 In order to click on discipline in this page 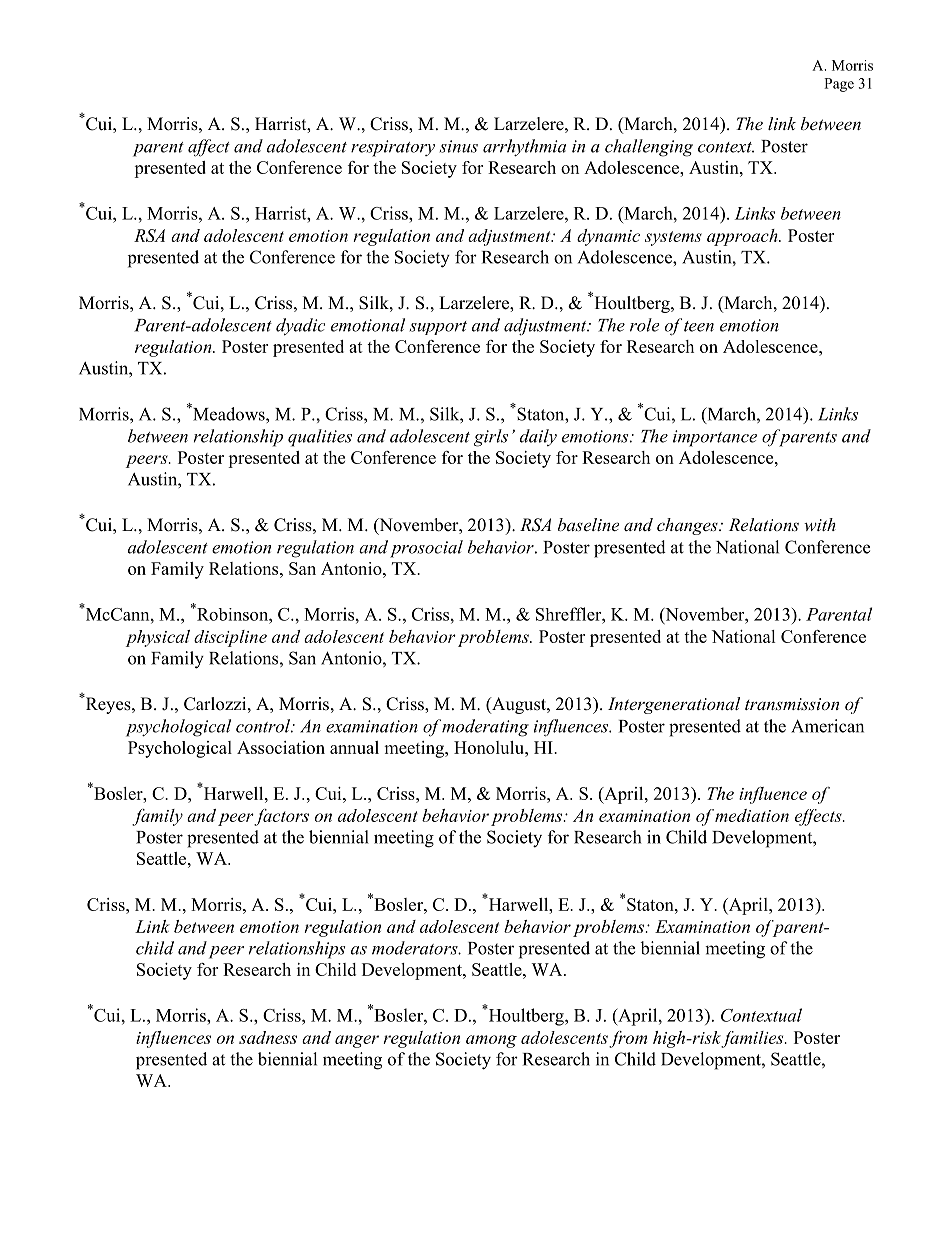, I will do `click(230, 638)`.
